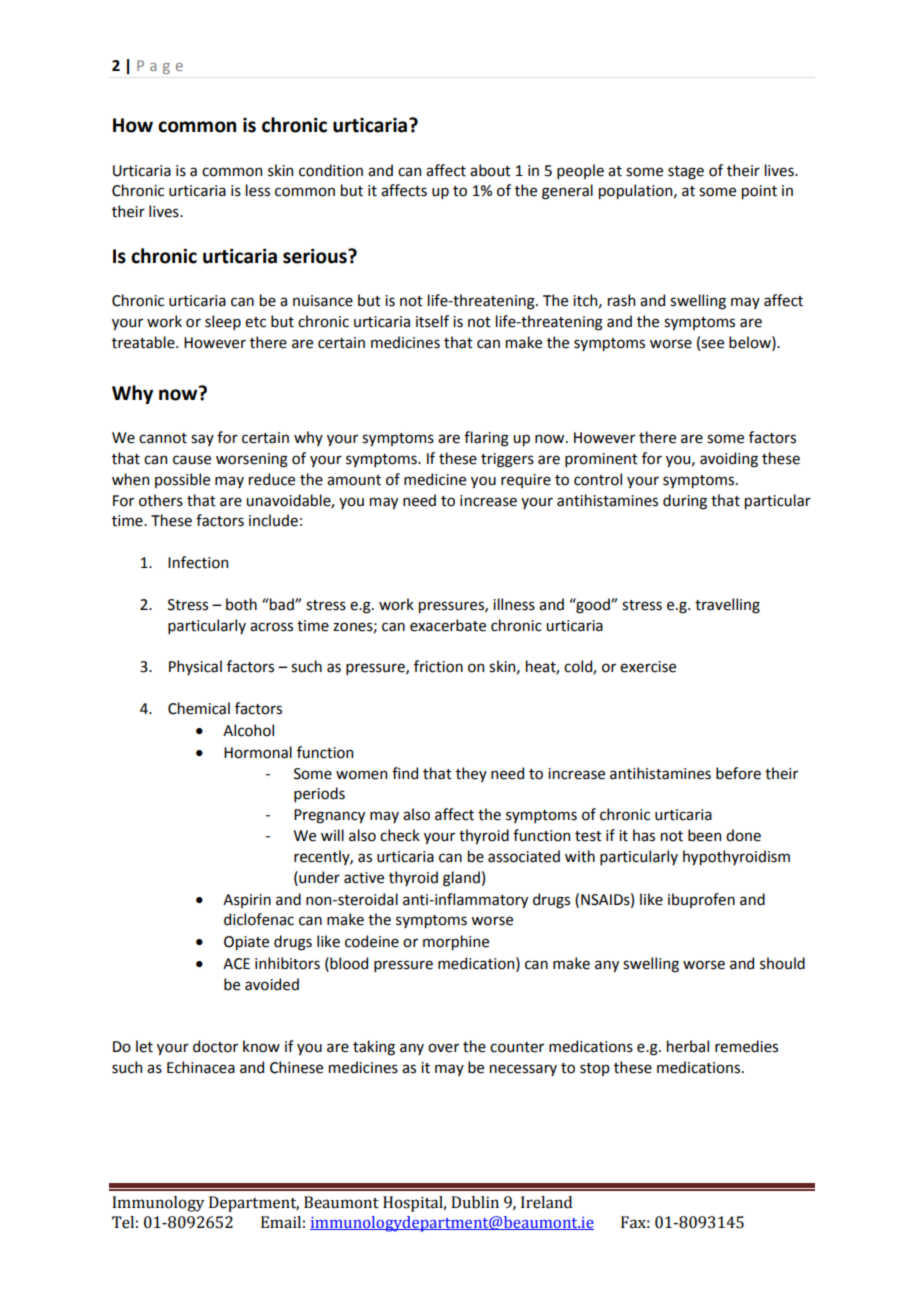 This screenshot has height=1308, width=924. I want to click on about, so click(490, 170).
